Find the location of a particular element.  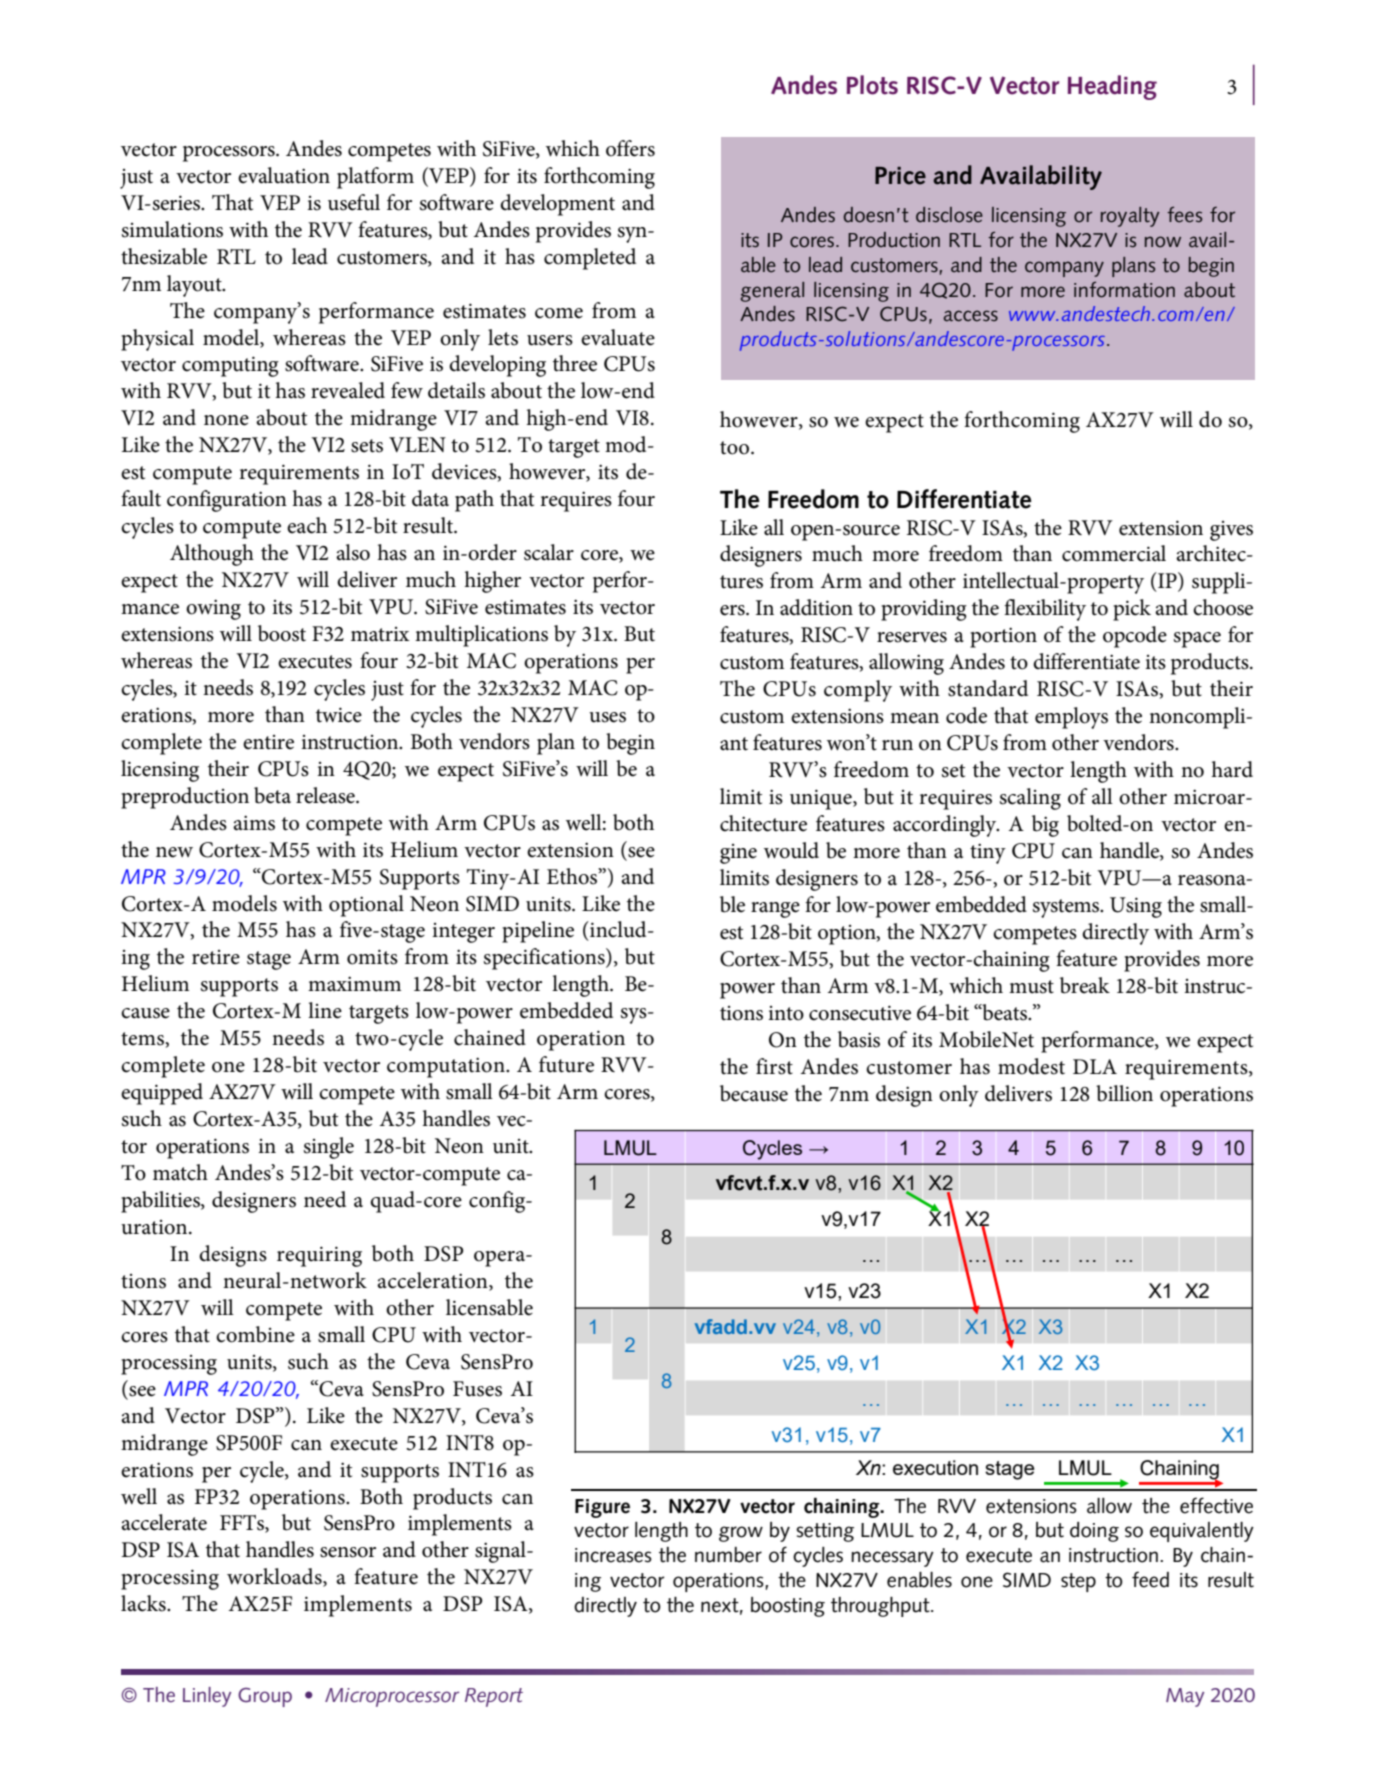

evaluation is located at coordinates (284, 175).
